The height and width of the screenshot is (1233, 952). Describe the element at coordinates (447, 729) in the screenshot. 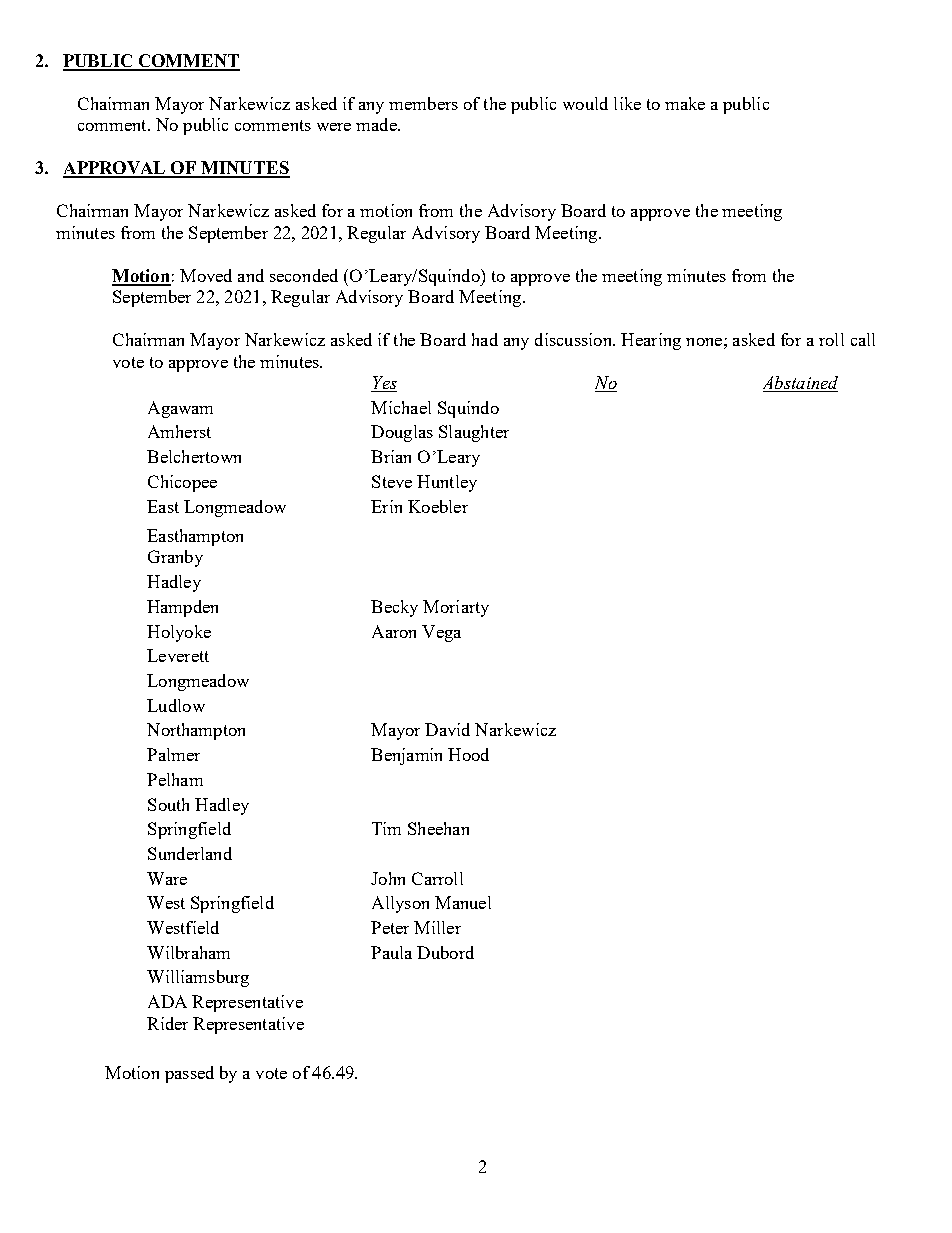

I see `David` at that location.
